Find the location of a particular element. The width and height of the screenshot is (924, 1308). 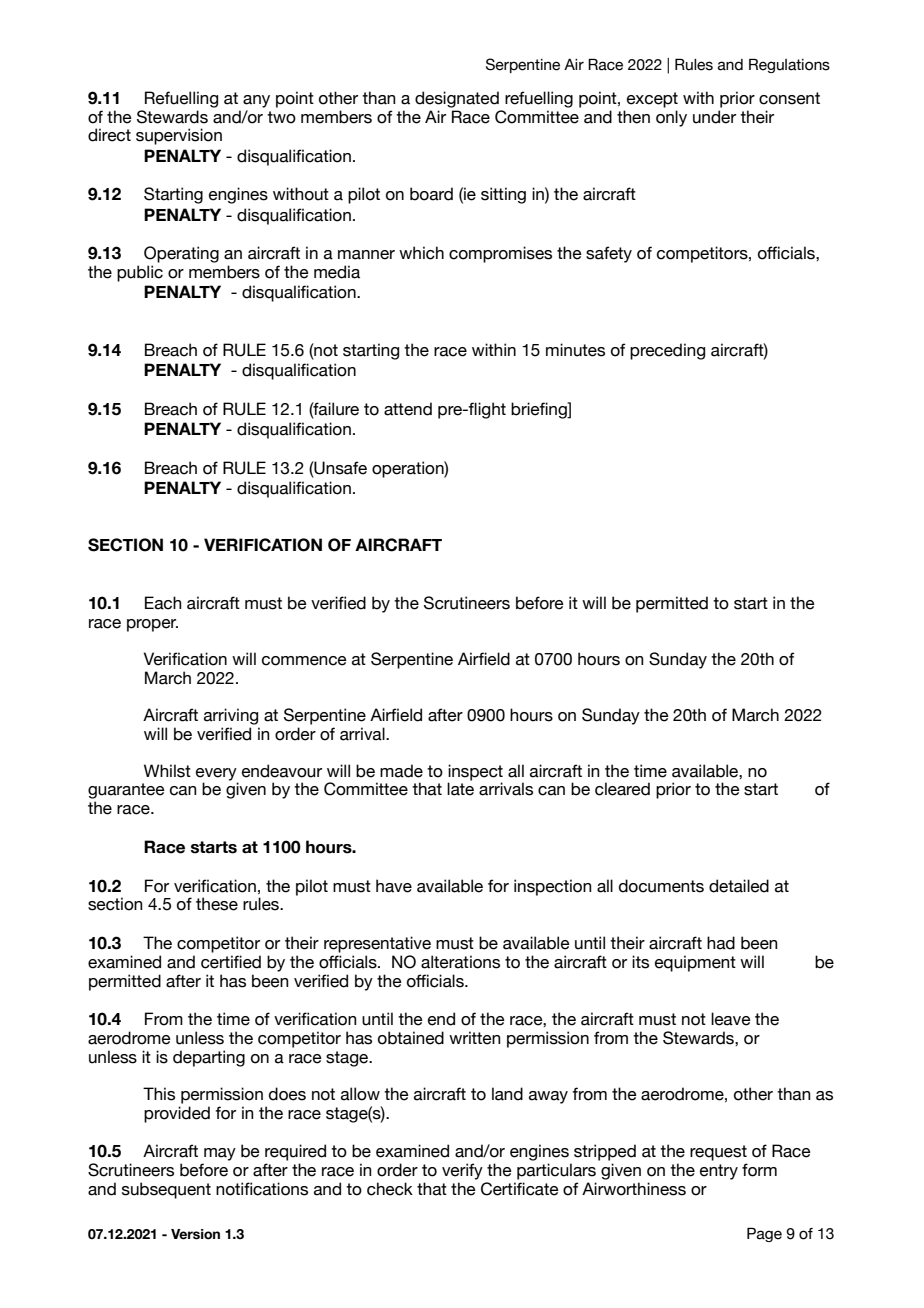

cleared is located at coordinates (622, 789).
